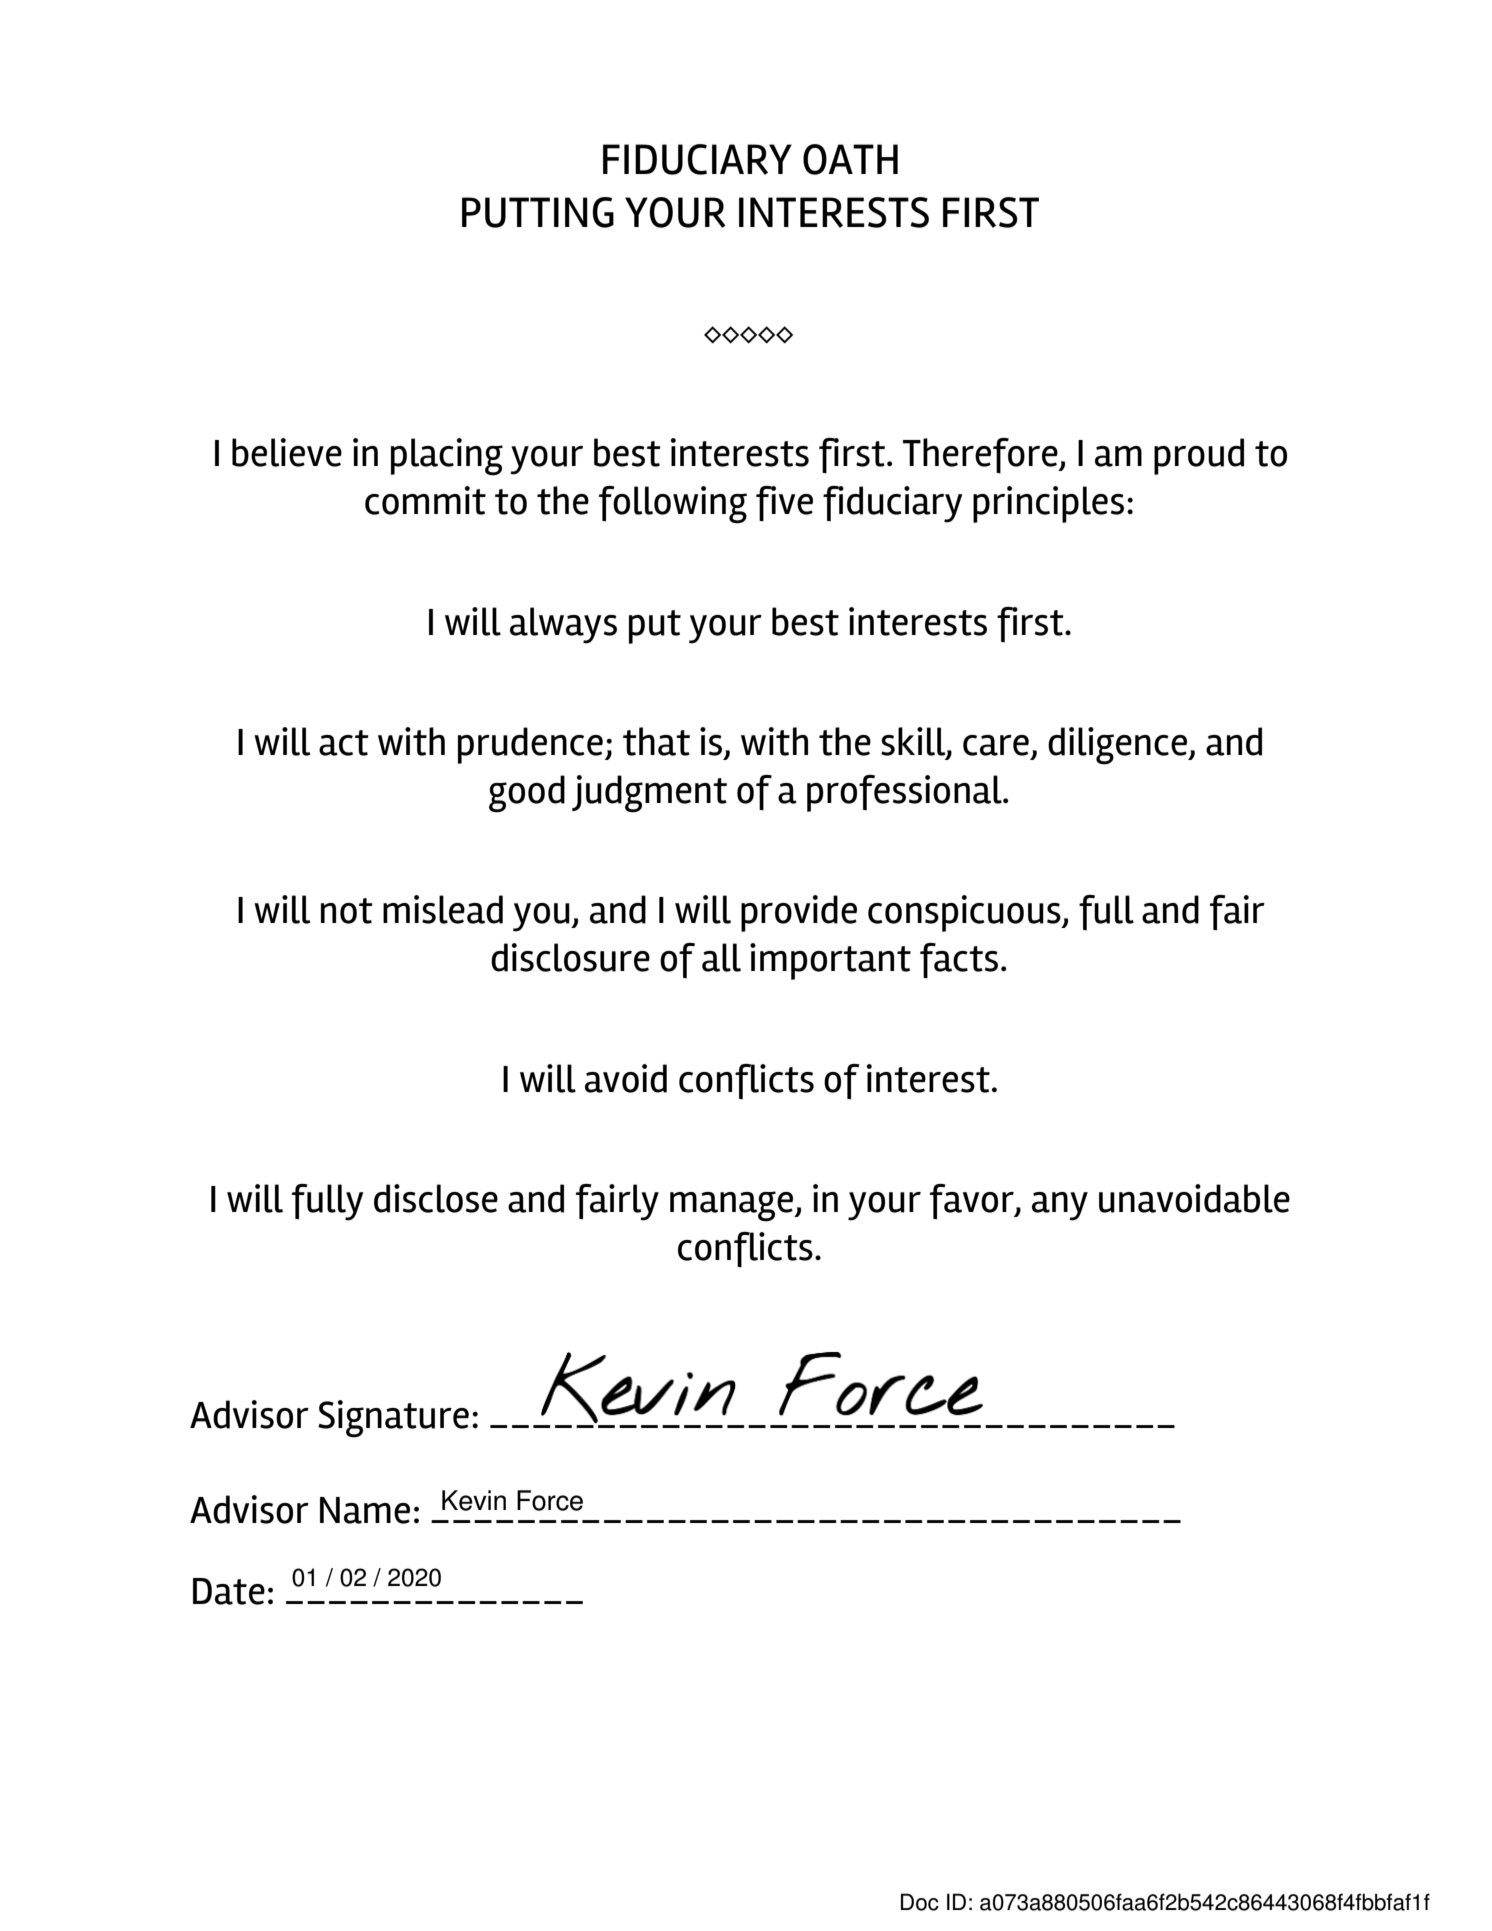 This page has height=1931, width=1492. What do you see at coordinates (1060, 1206) in the page?
I see `any` at bounding box center [1060, 1206].
